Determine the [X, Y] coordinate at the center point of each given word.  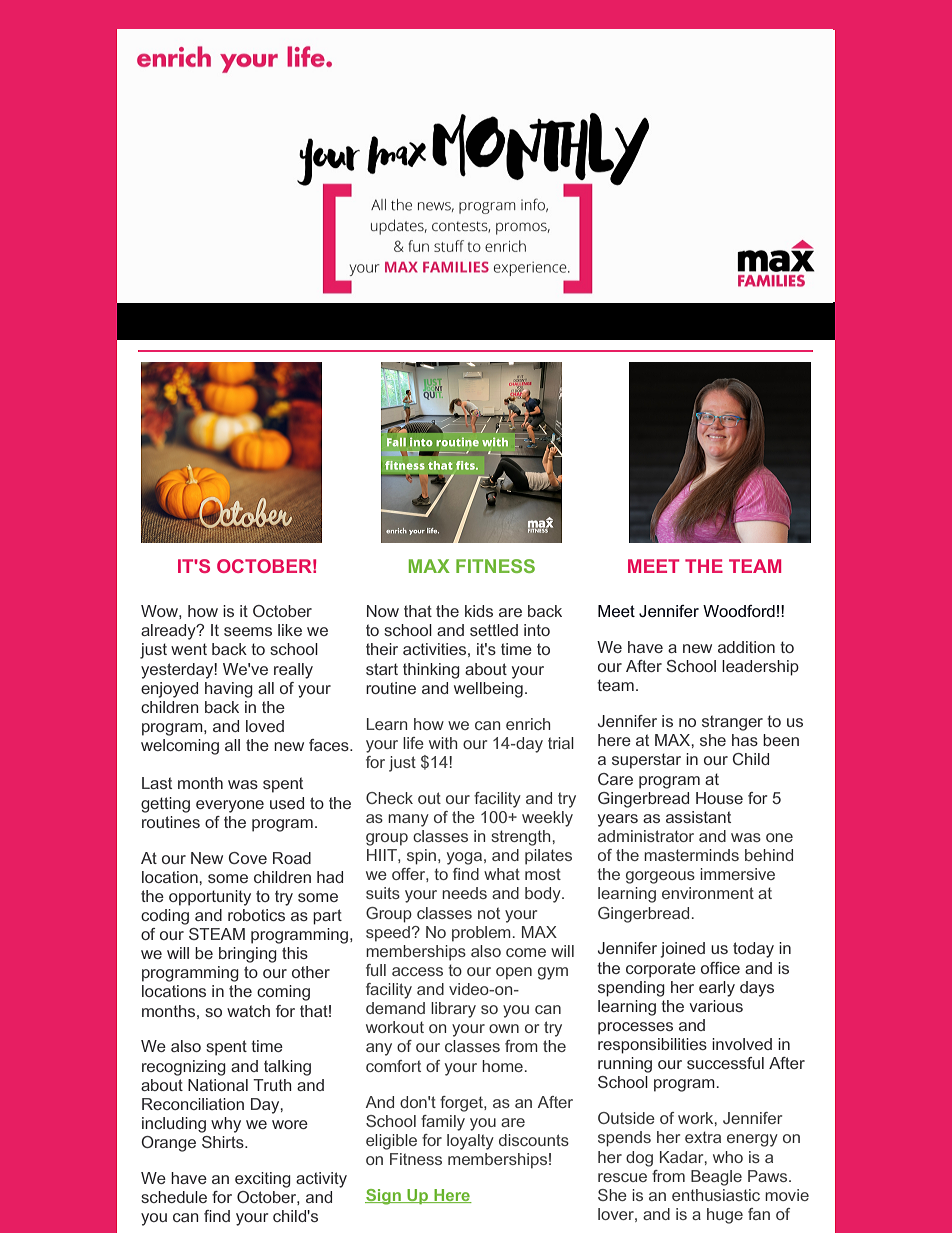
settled [494, 630]
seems [248, 631]
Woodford [739, 611]
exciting [263, 1180]
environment [708, 893]
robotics [256, 915]
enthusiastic [716, 1195]
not [489, 913]
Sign [384, 1197]
